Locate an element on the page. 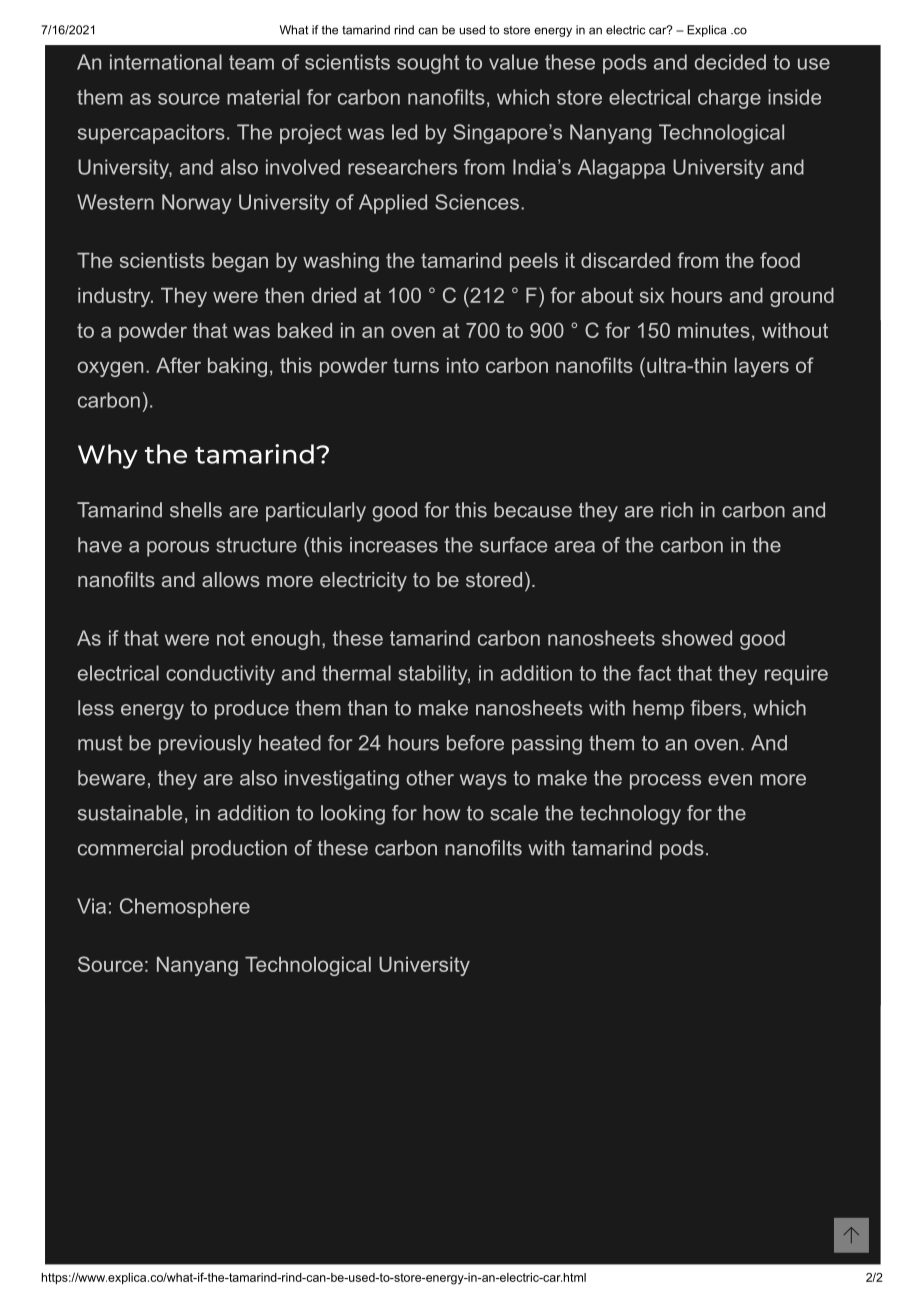  minutes is located at coordinates (714, 330).
